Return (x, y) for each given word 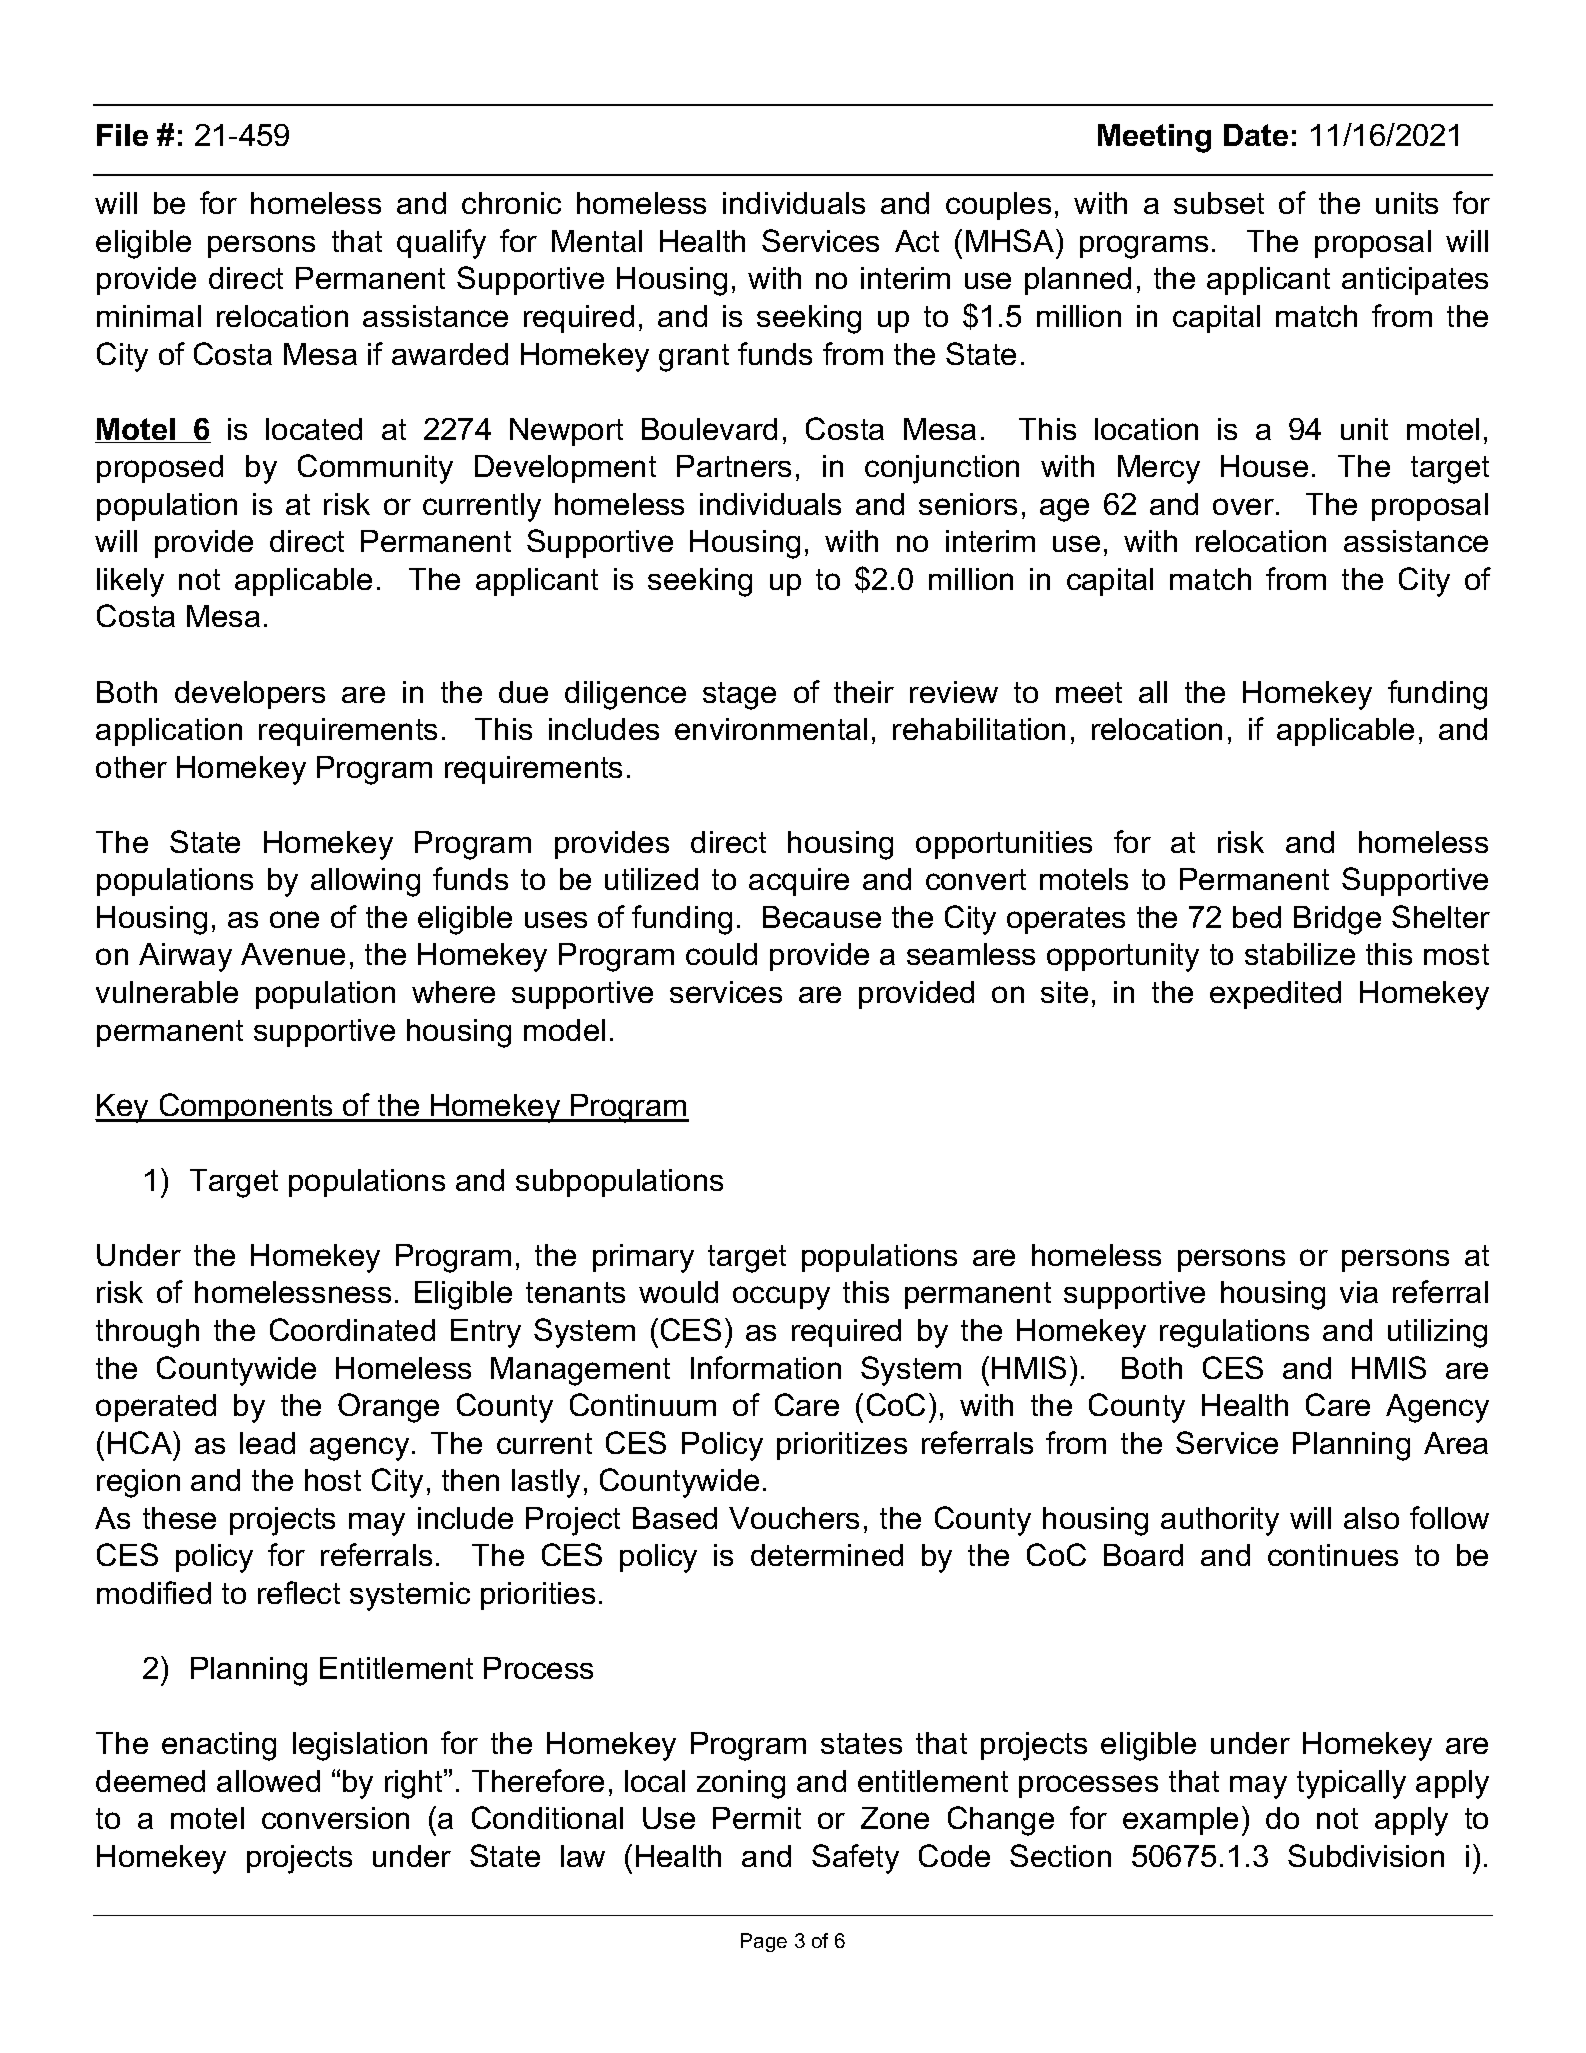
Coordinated (352, 1329)
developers (250, 695)
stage (739, 696)
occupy (781, 1298)
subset (1219, 203)
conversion (335, 1818)
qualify (441, 244)
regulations (1234, 1333)
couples (998, 206)
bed (1257, 917)
